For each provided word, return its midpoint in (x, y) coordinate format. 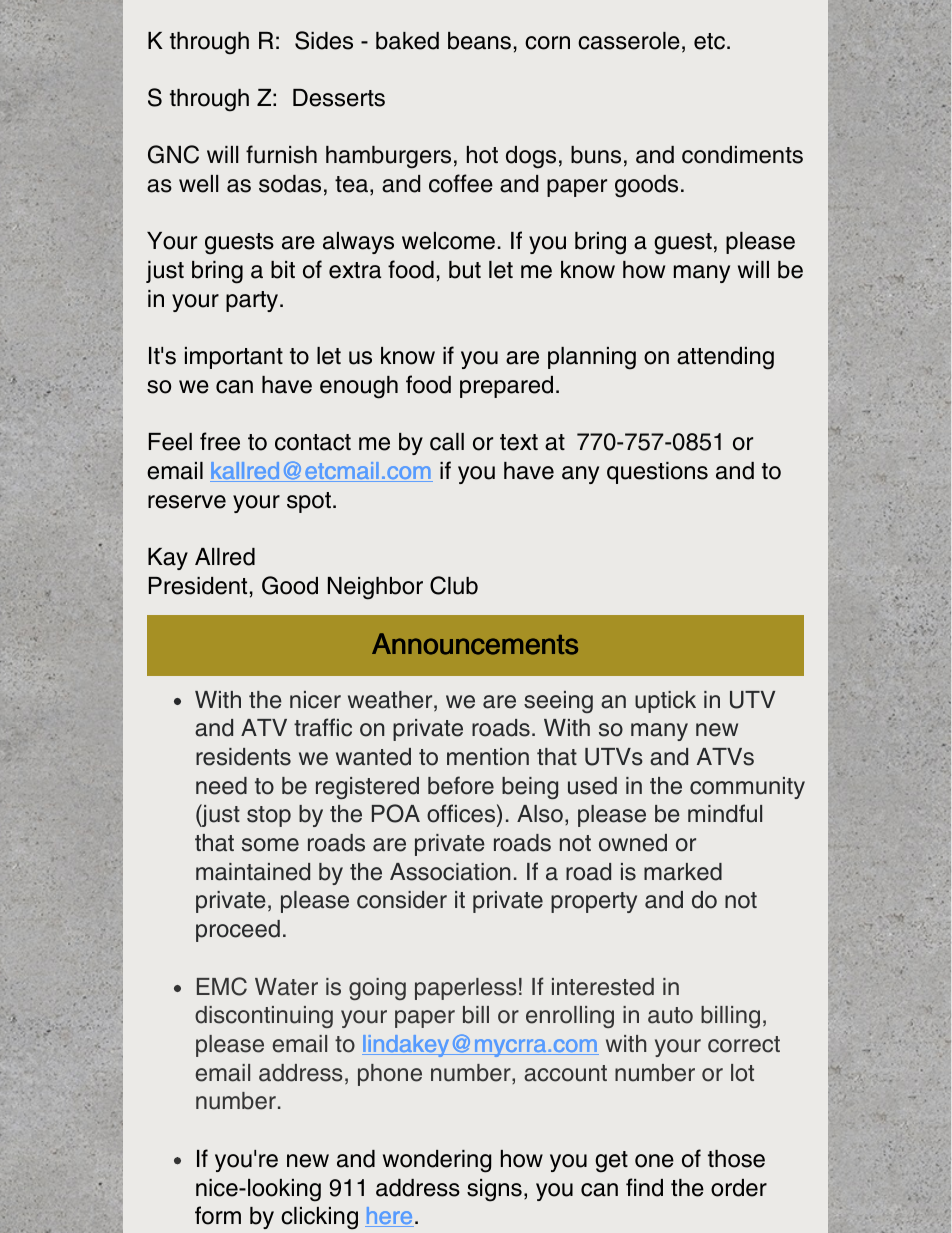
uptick (665, 702)
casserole (629, 41)
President (198, 586)
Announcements (475, 644)
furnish (281, 154)
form (218, 1215)
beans (479, 41)
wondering (437, 1161)
